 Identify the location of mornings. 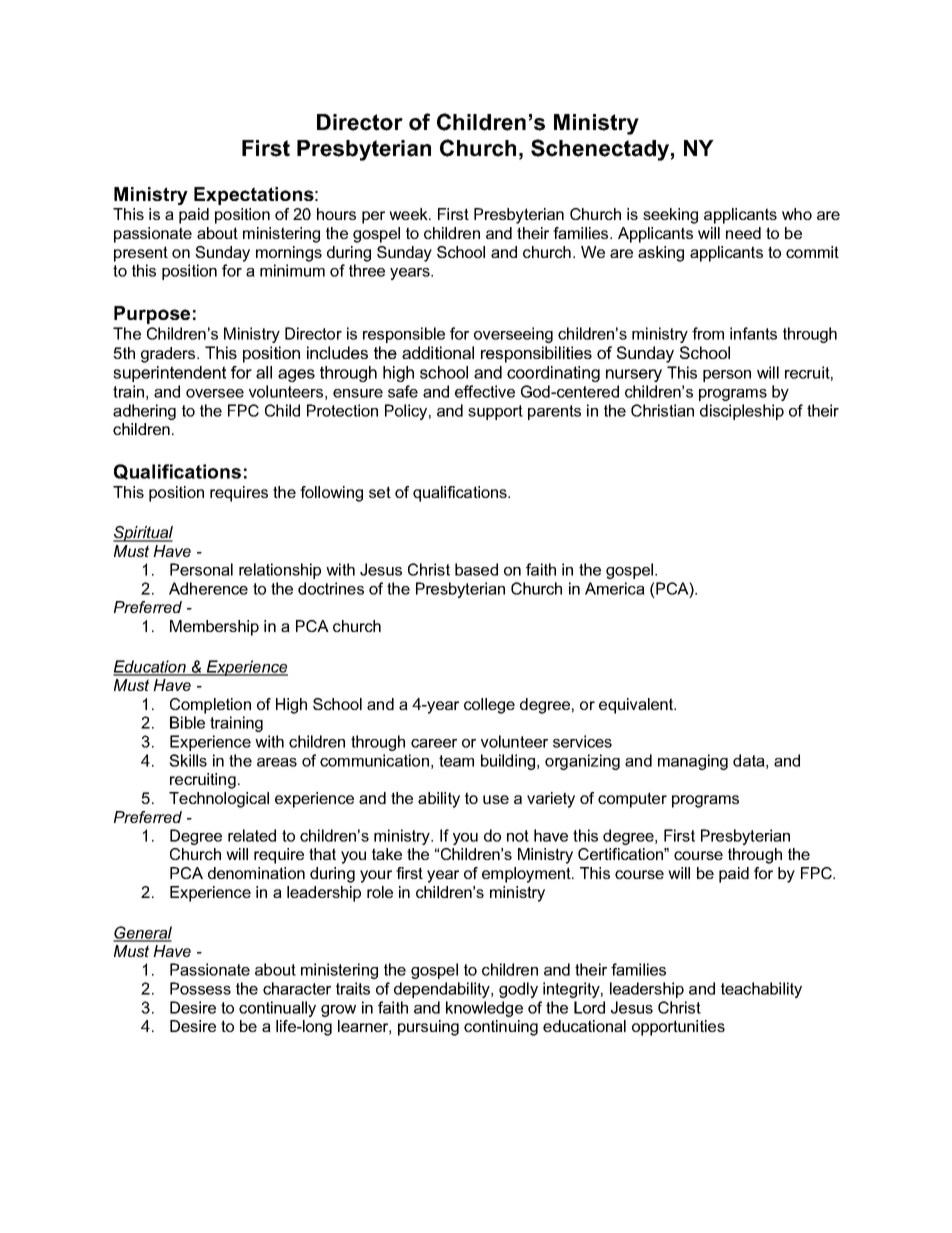
(289, 254).
